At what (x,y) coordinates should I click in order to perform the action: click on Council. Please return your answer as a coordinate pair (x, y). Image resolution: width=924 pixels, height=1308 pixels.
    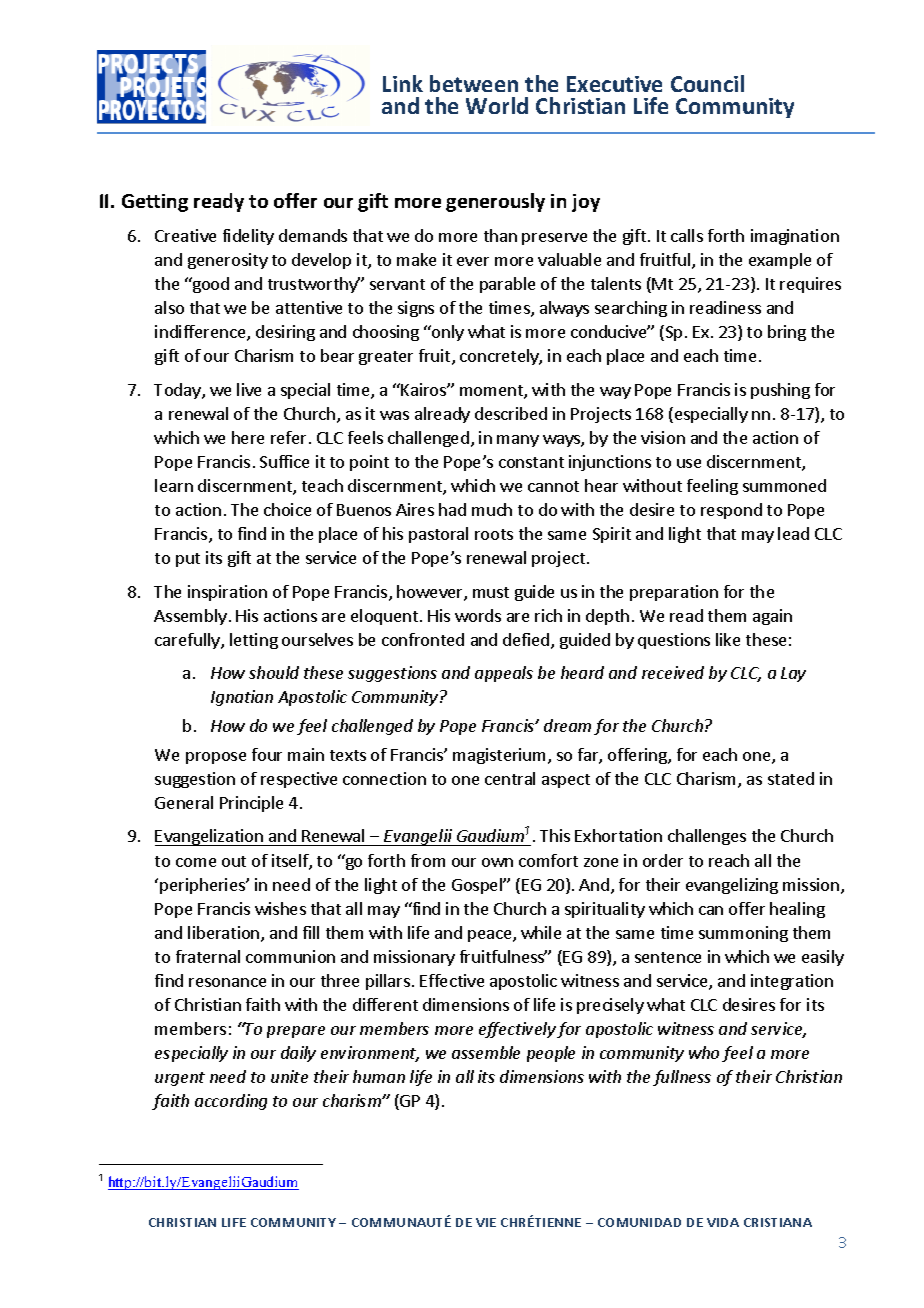
    Looking at the image, I should click on (707, 83).
